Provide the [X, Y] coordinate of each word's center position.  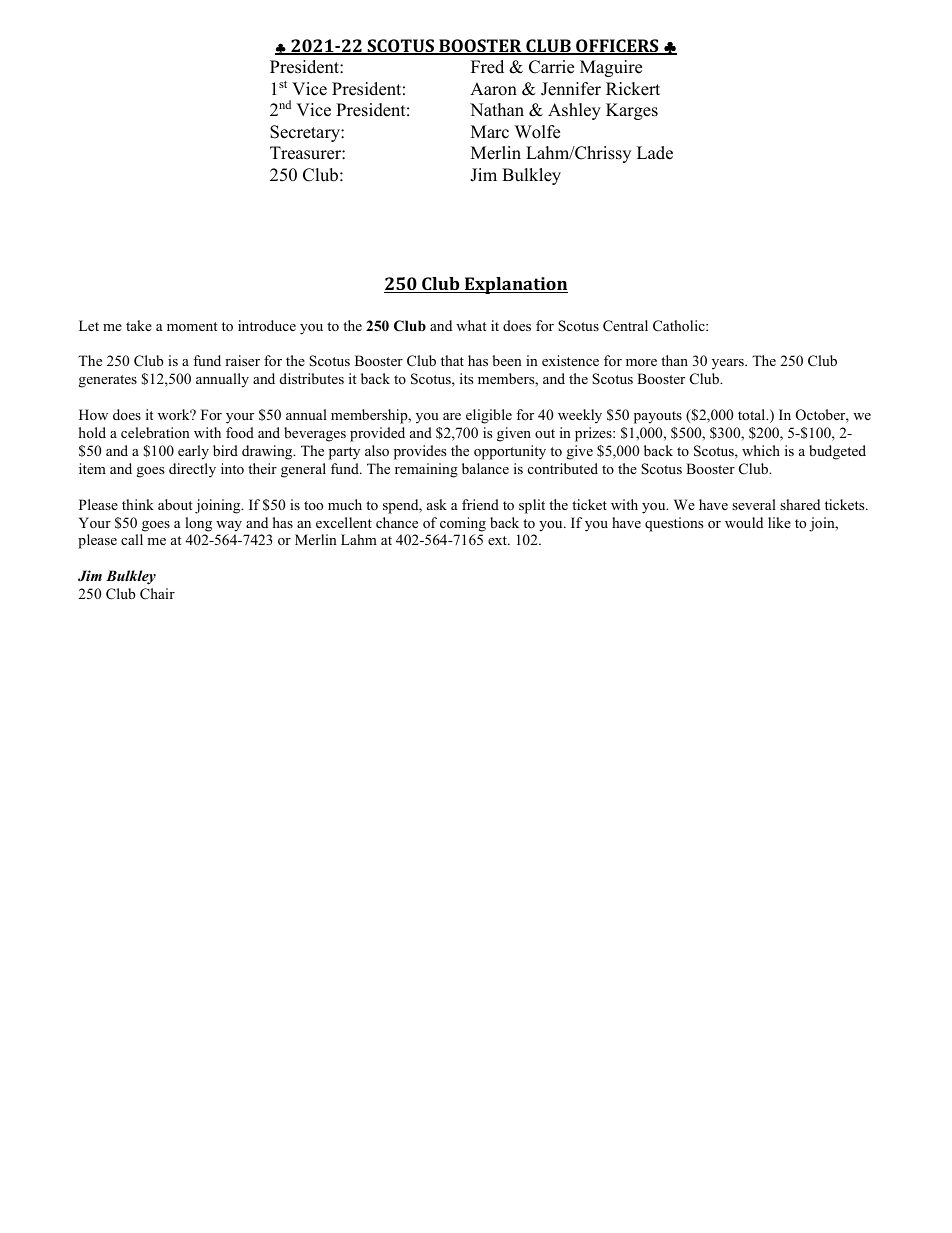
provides [420, 452]
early [193, 452]
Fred [487, 67]
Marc [490, 132]
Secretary [306, 133]
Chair [157, 594]
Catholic [680, 326]
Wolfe [537, 132]
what [471, 325]
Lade [655, 153]
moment [192, 326]
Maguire [611, 68]
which [761, 450]
